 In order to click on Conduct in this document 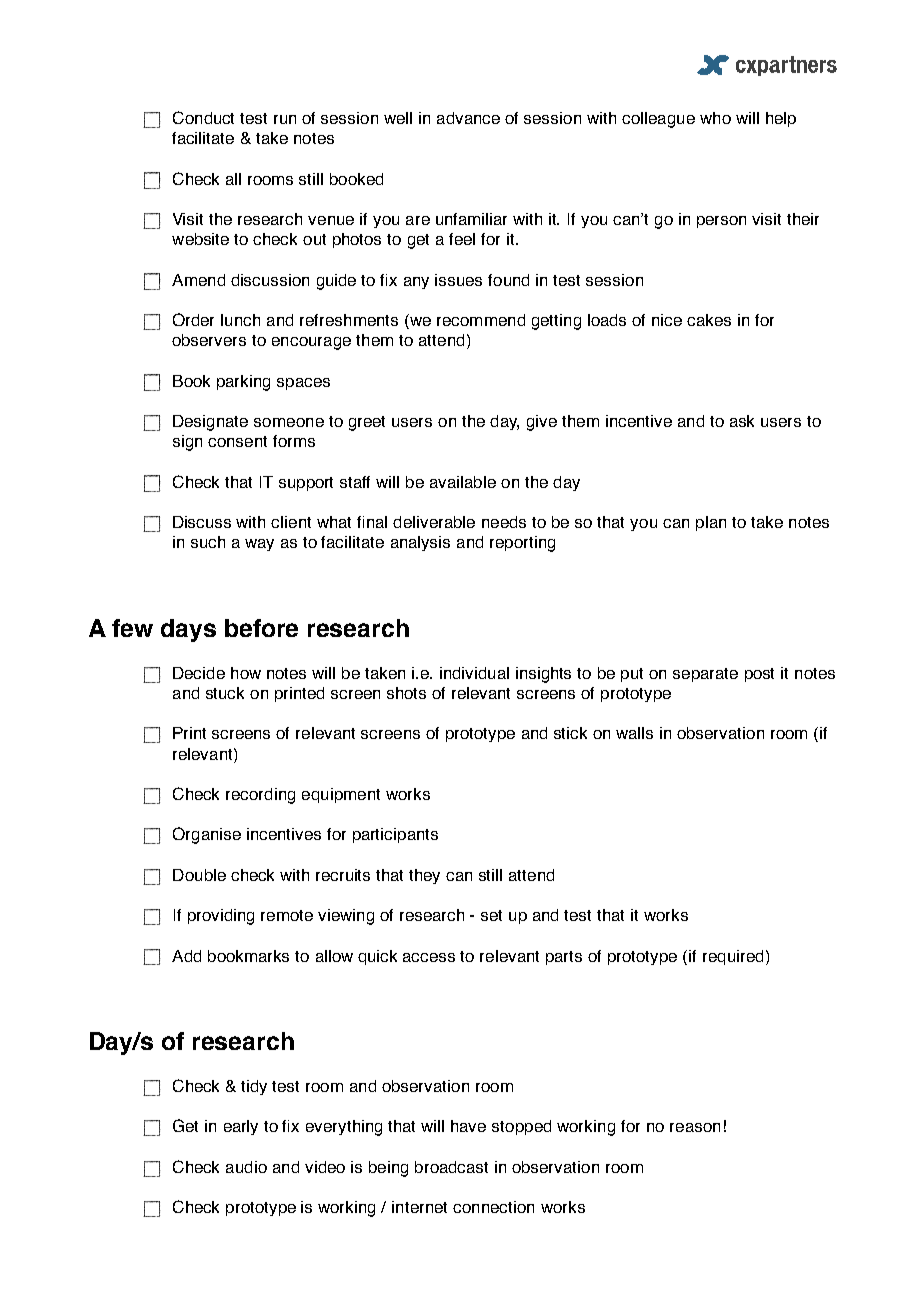, I will do `click(203, 117)`.
